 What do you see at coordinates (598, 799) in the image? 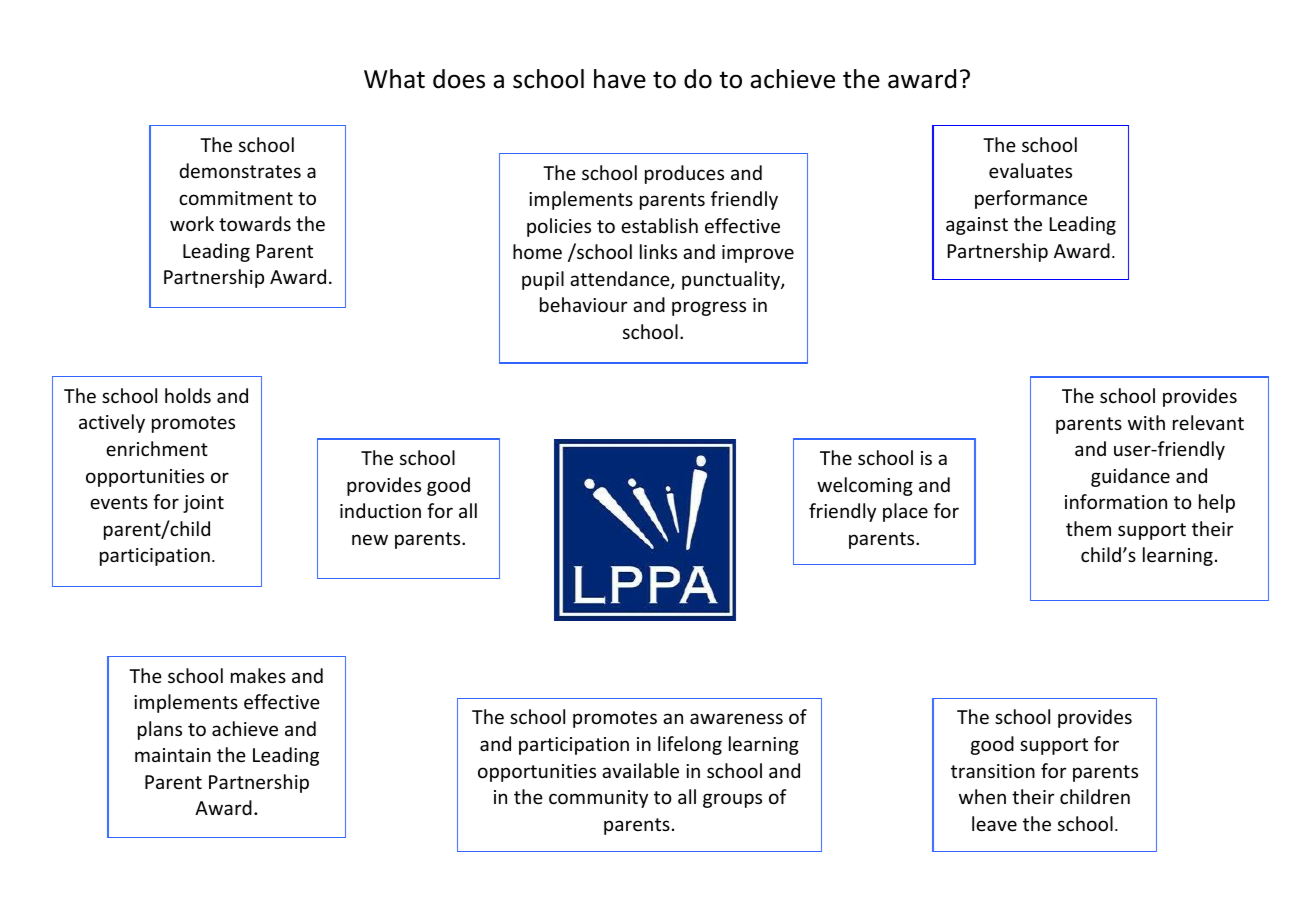
I see `community` at bounding box center [598, 799].
